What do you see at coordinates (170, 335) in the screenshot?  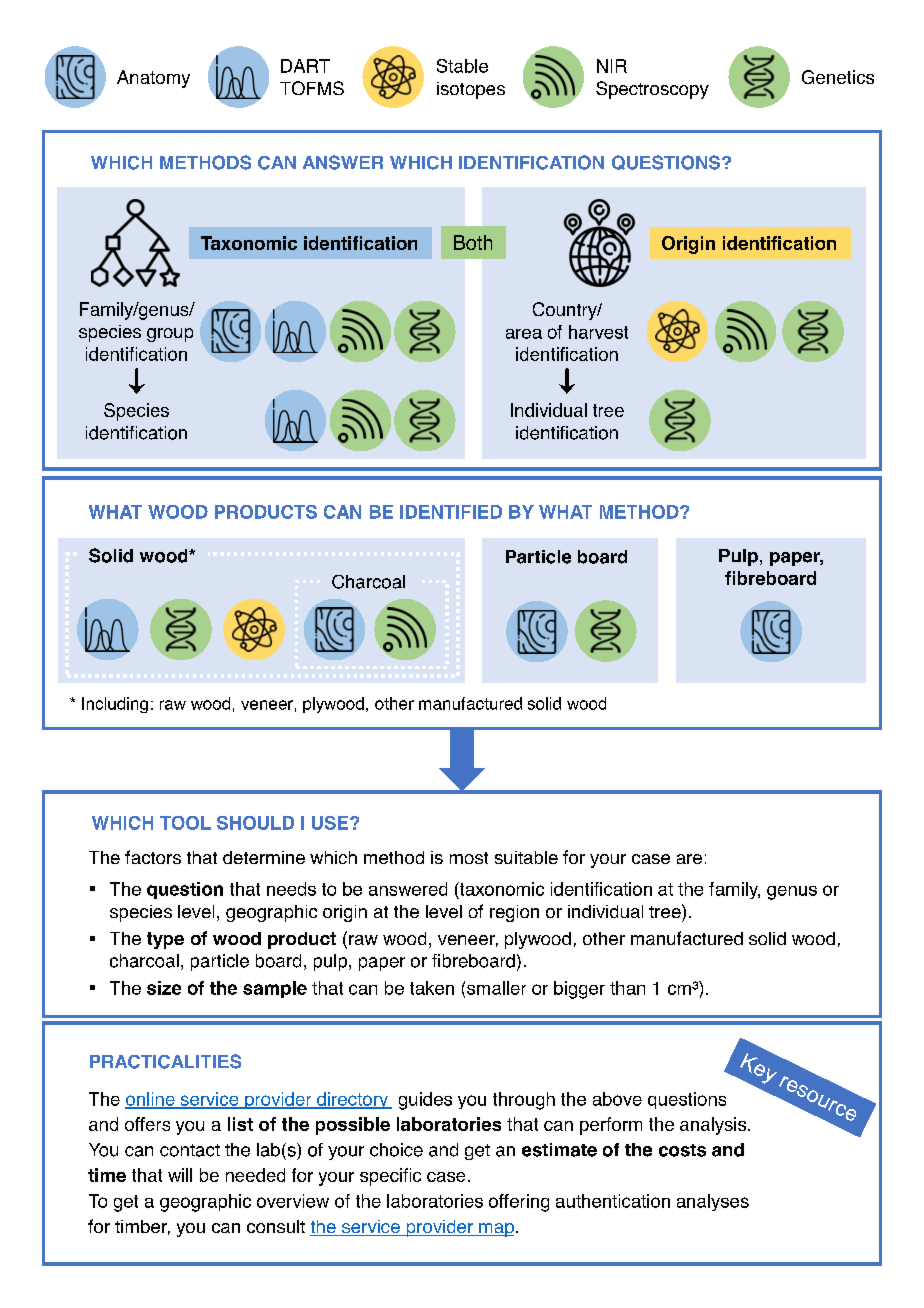 I see `group` at bounding box center [170, 335].
